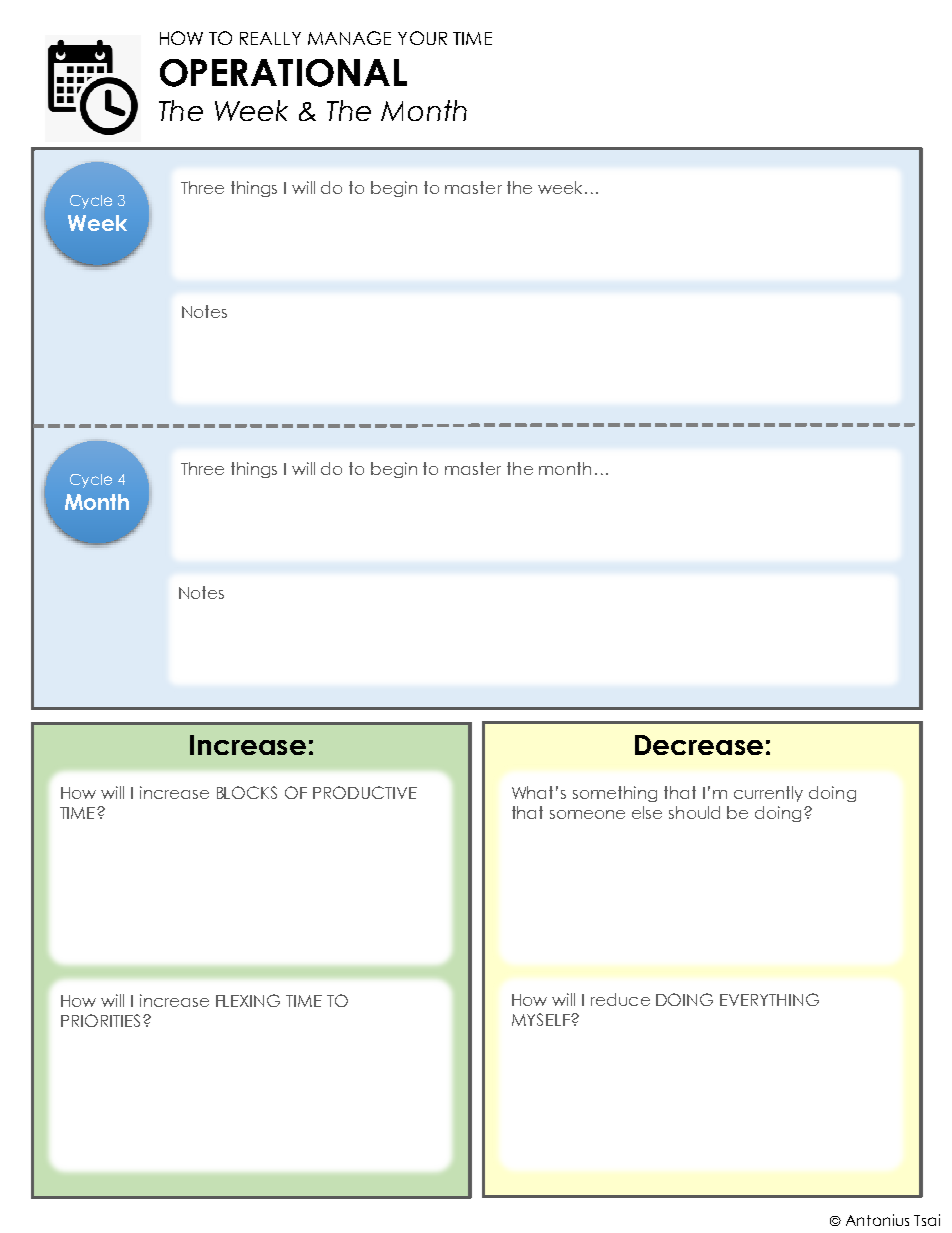 The width and height of the screenshot is (952, 1233). Describe the element at coordinates (699, 745) in the screenshot. I see `Decrease` at that location.
